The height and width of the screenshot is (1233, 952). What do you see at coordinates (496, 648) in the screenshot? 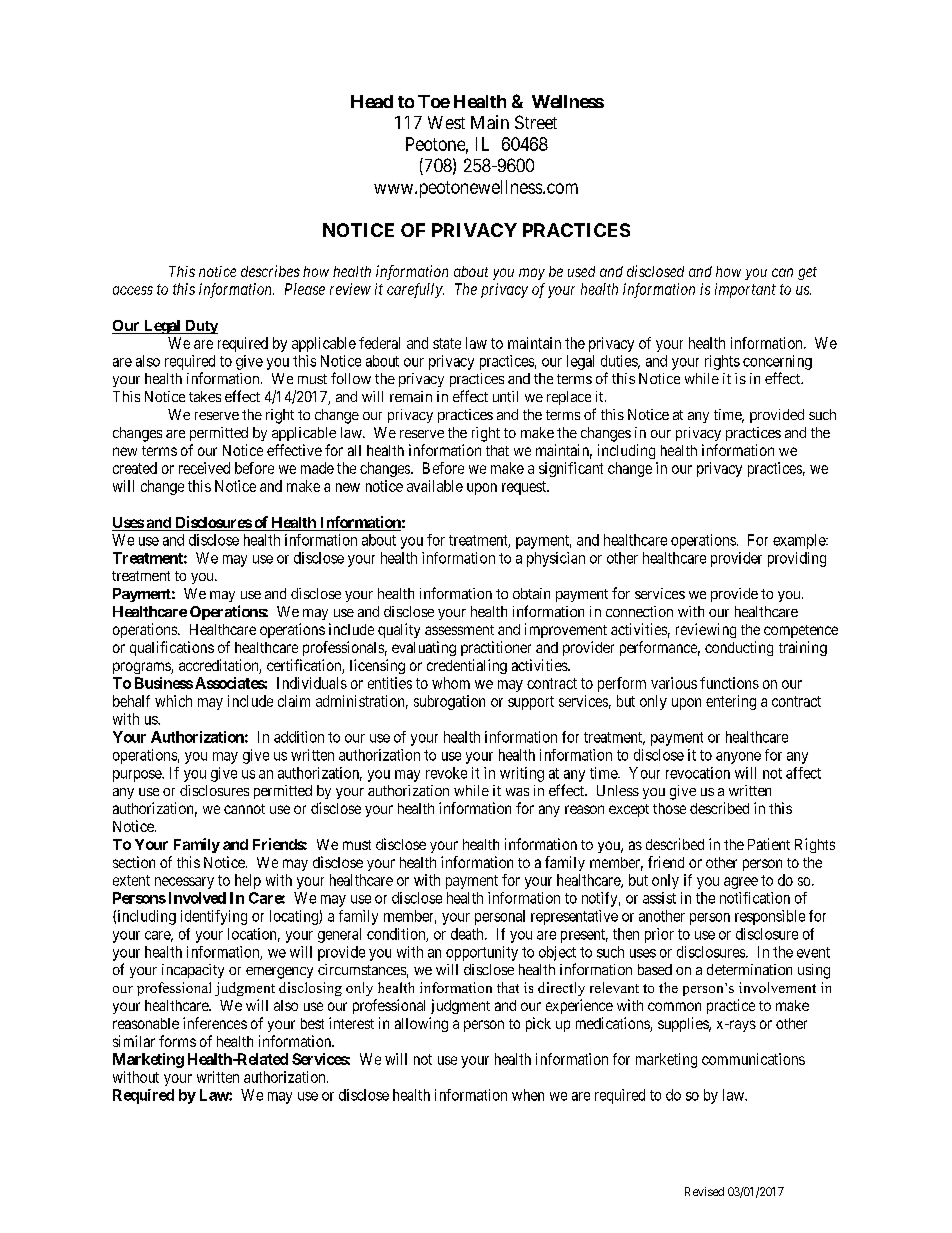
I see `practitioner` at bounding box center [496, 648].
